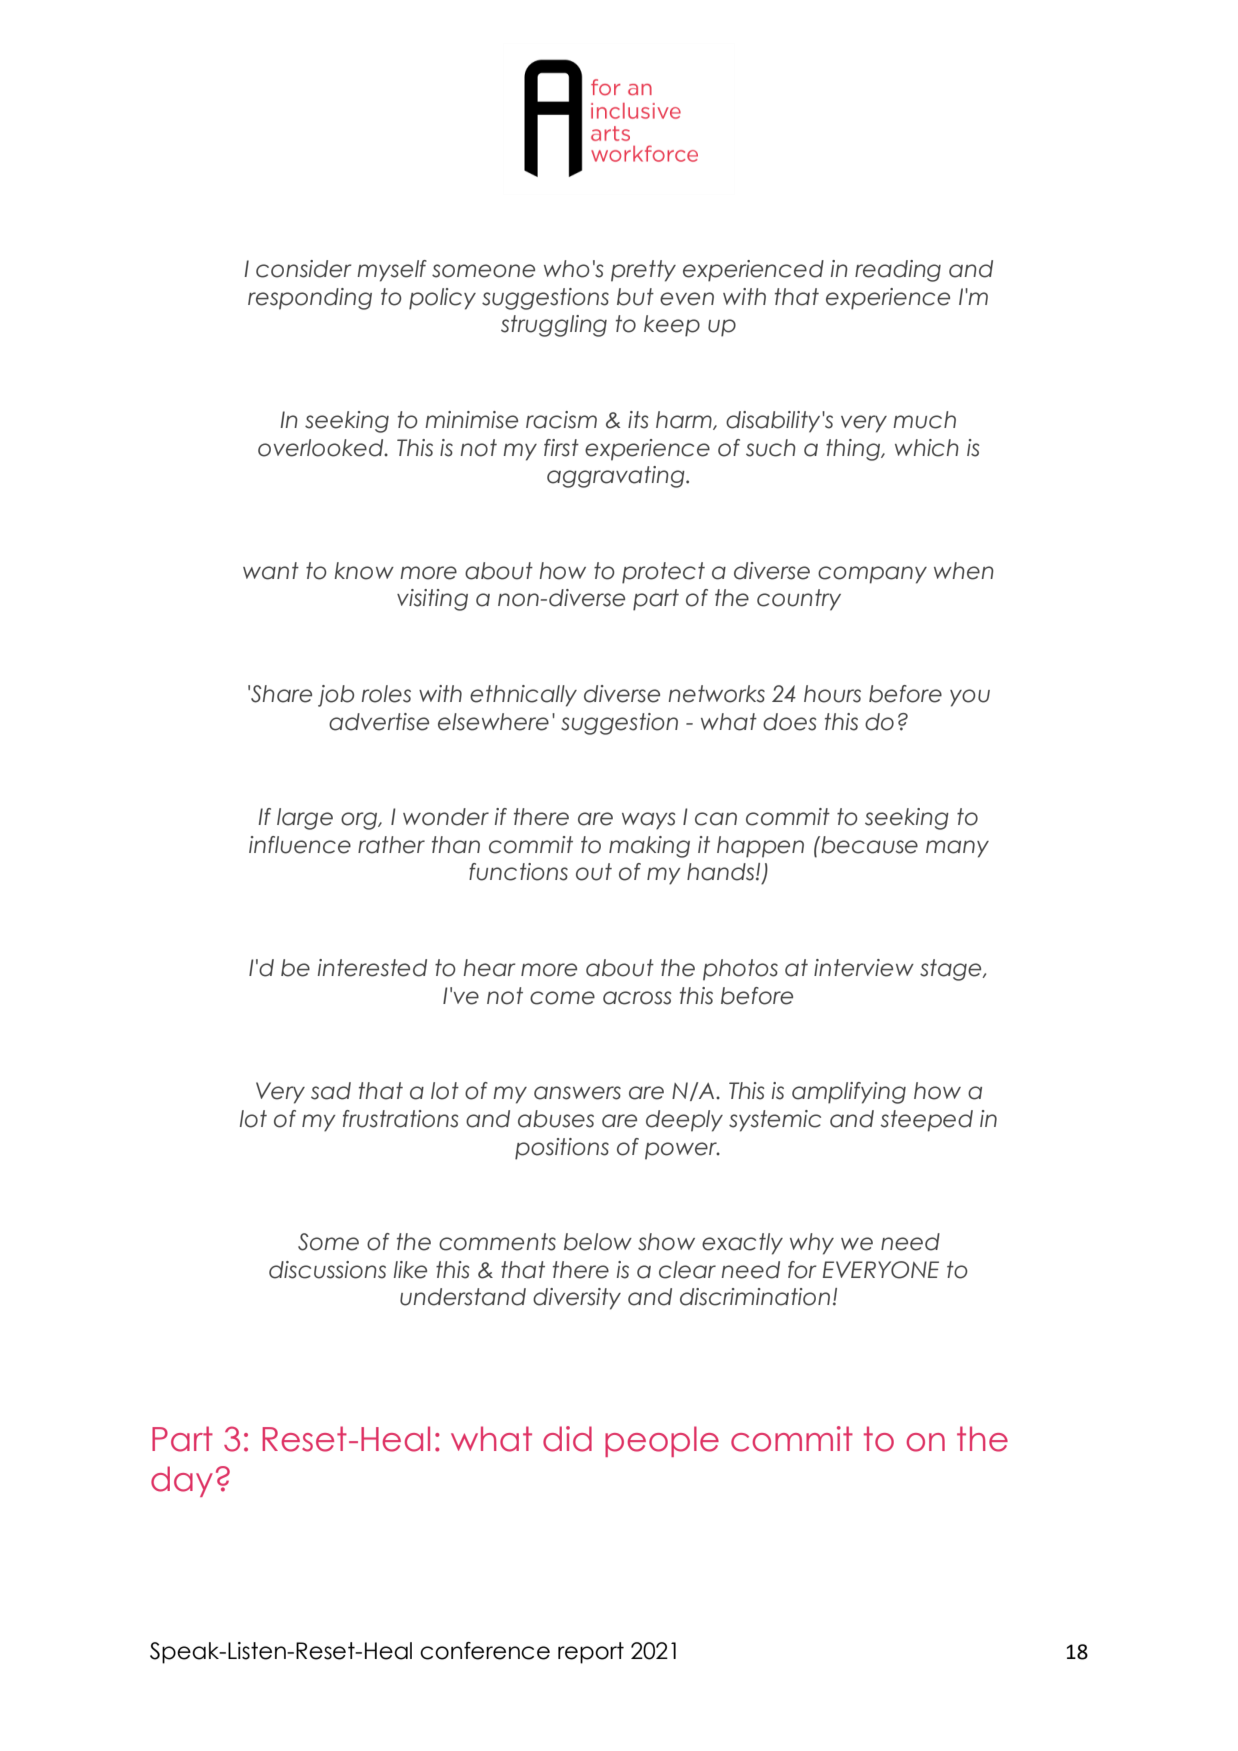 The image size is (1238, 1751). I want to click on reading, so click(898, 271).
